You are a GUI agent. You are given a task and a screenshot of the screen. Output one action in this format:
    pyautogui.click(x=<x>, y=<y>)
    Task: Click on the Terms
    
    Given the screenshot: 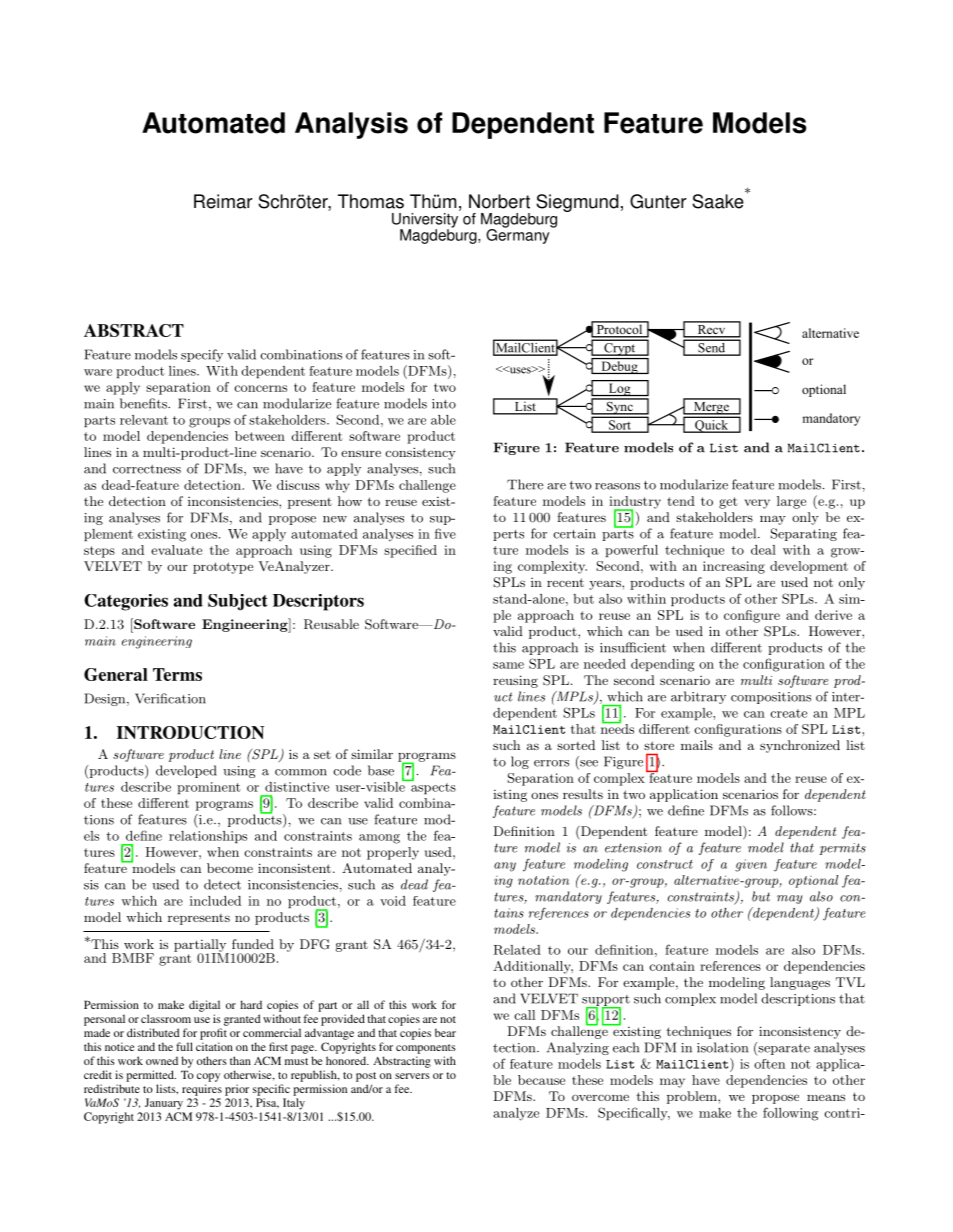 What is the action you would take?
    pyautogui.click(x=177, y=674)
